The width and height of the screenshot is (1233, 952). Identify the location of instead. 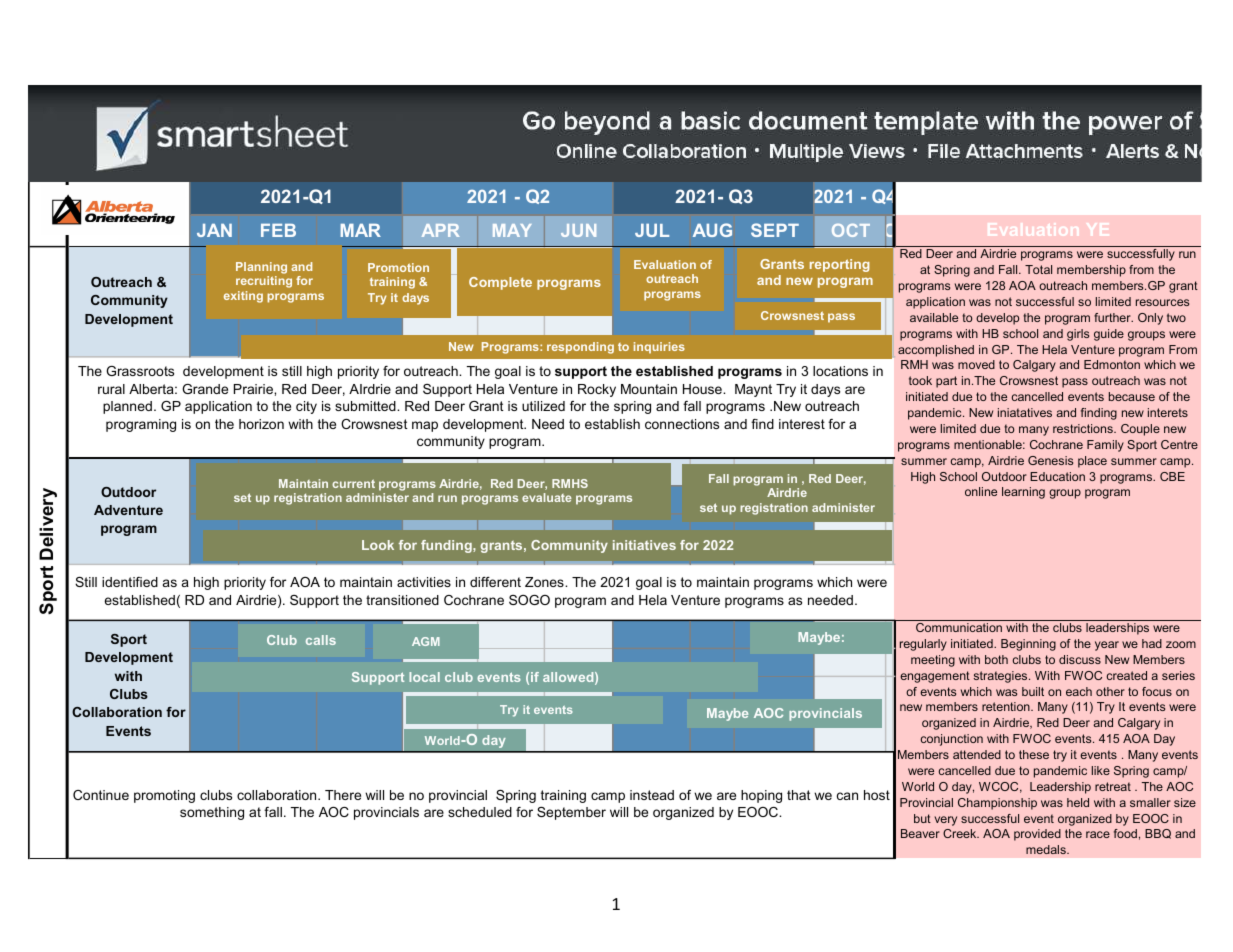
(652, 795).
